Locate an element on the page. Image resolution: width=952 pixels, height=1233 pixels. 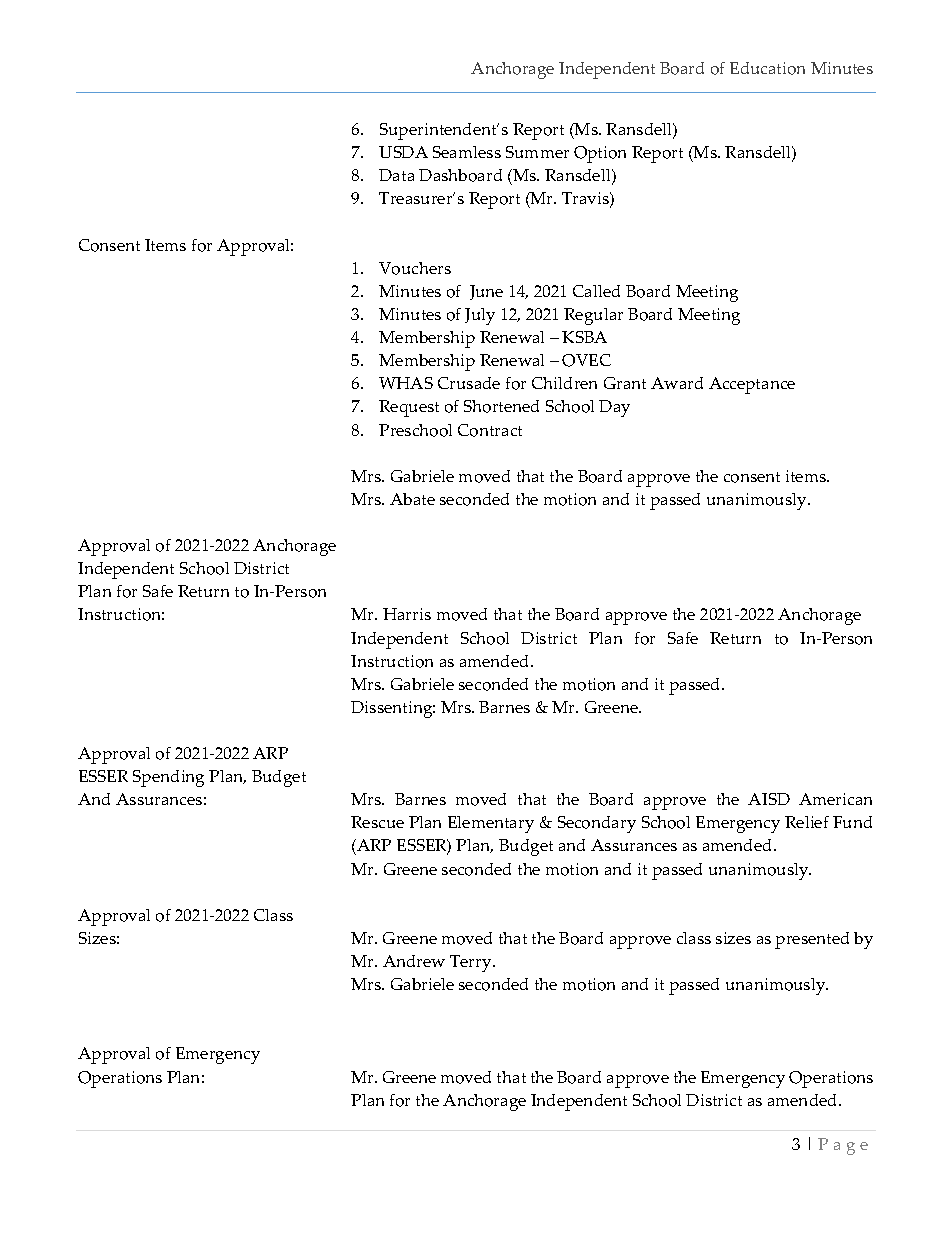
Terry is located at coordinates (472, 963).
